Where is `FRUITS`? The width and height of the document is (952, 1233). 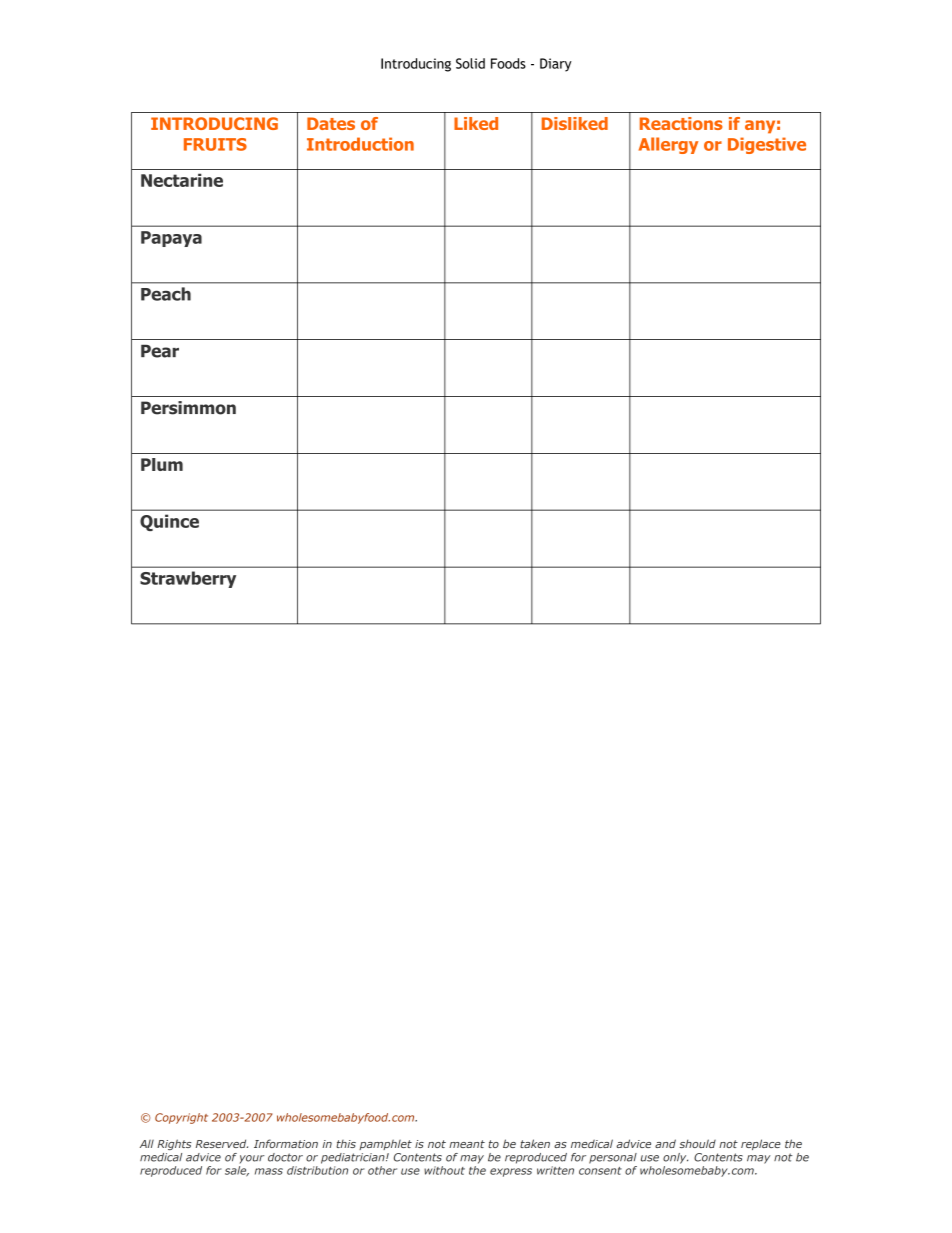
FRUITS is located at coordinates (215, 144).
